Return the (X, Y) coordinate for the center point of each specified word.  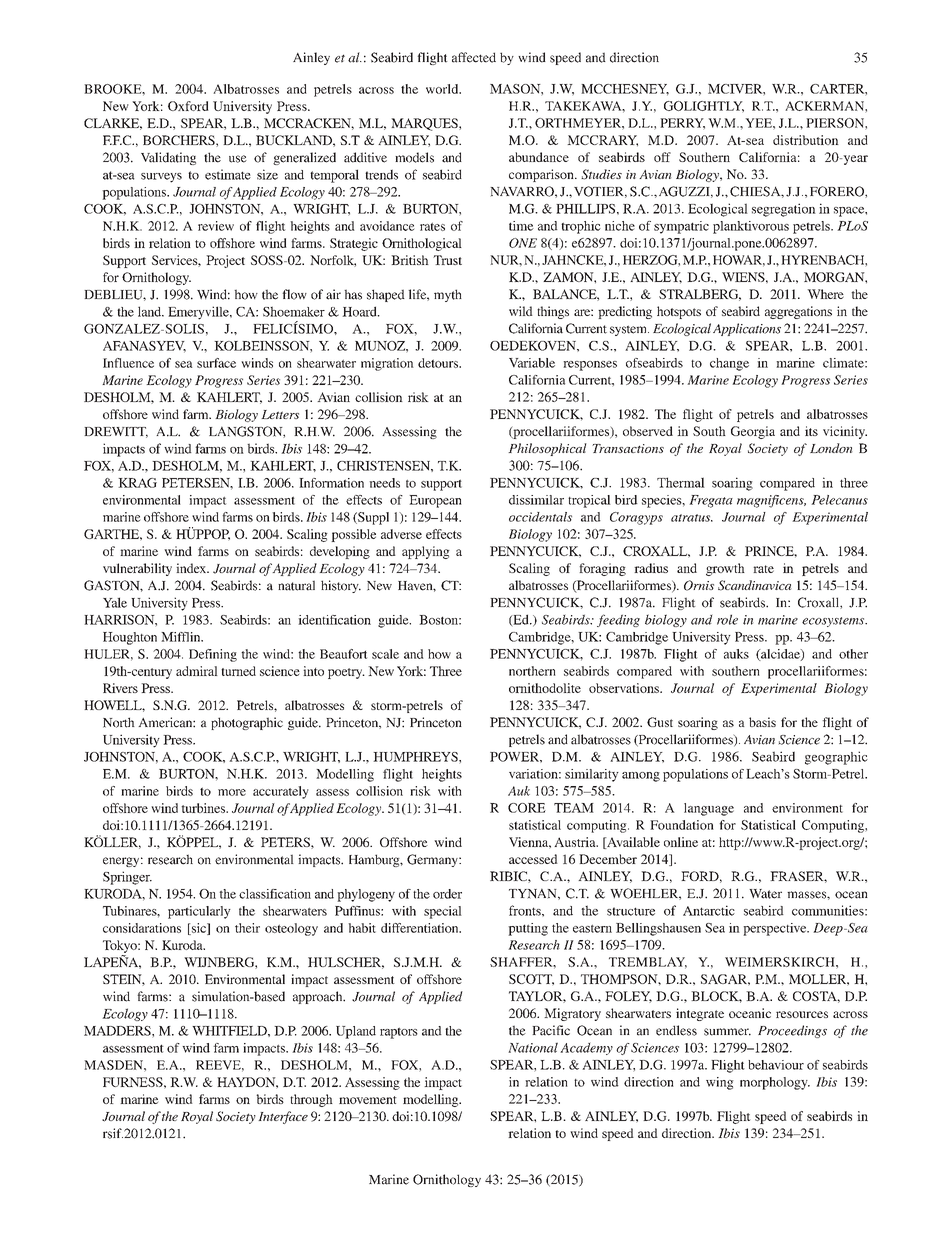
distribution (806, 140)
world (443, 89)
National (533, 1048)
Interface (283, 1117)
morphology (775, 1083)
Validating (168, 158)
